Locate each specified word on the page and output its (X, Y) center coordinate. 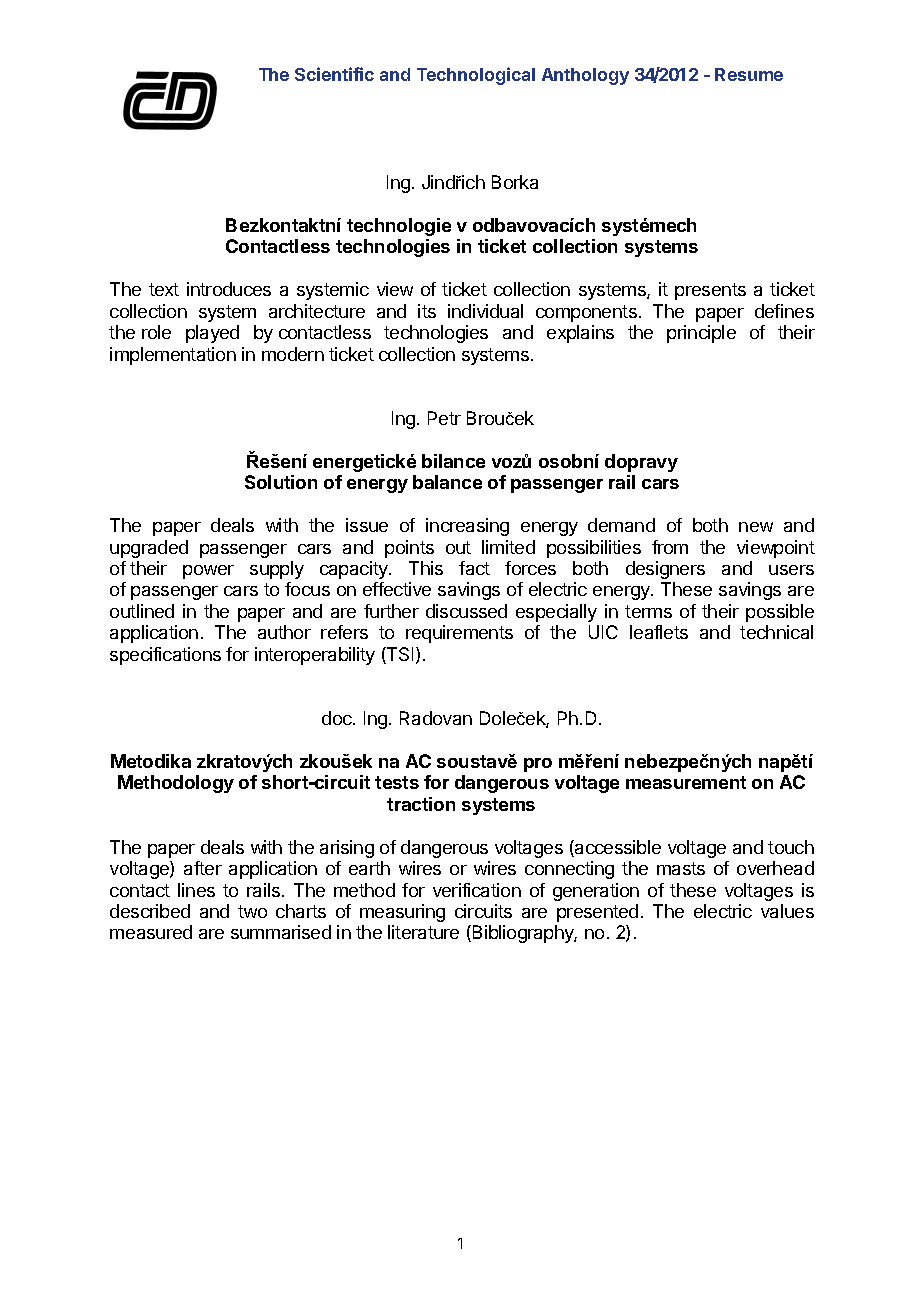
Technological (476, 76)
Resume (749, 74)
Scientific (334, 74)
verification (477, 890)
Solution (281, 482)
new (756, 527)
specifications (165, 656)
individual (485, 311)
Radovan (436, 718)
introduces (229, 289)
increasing (467, 527)
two (252, 911)
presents (710, 291)
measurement (686, 782)
